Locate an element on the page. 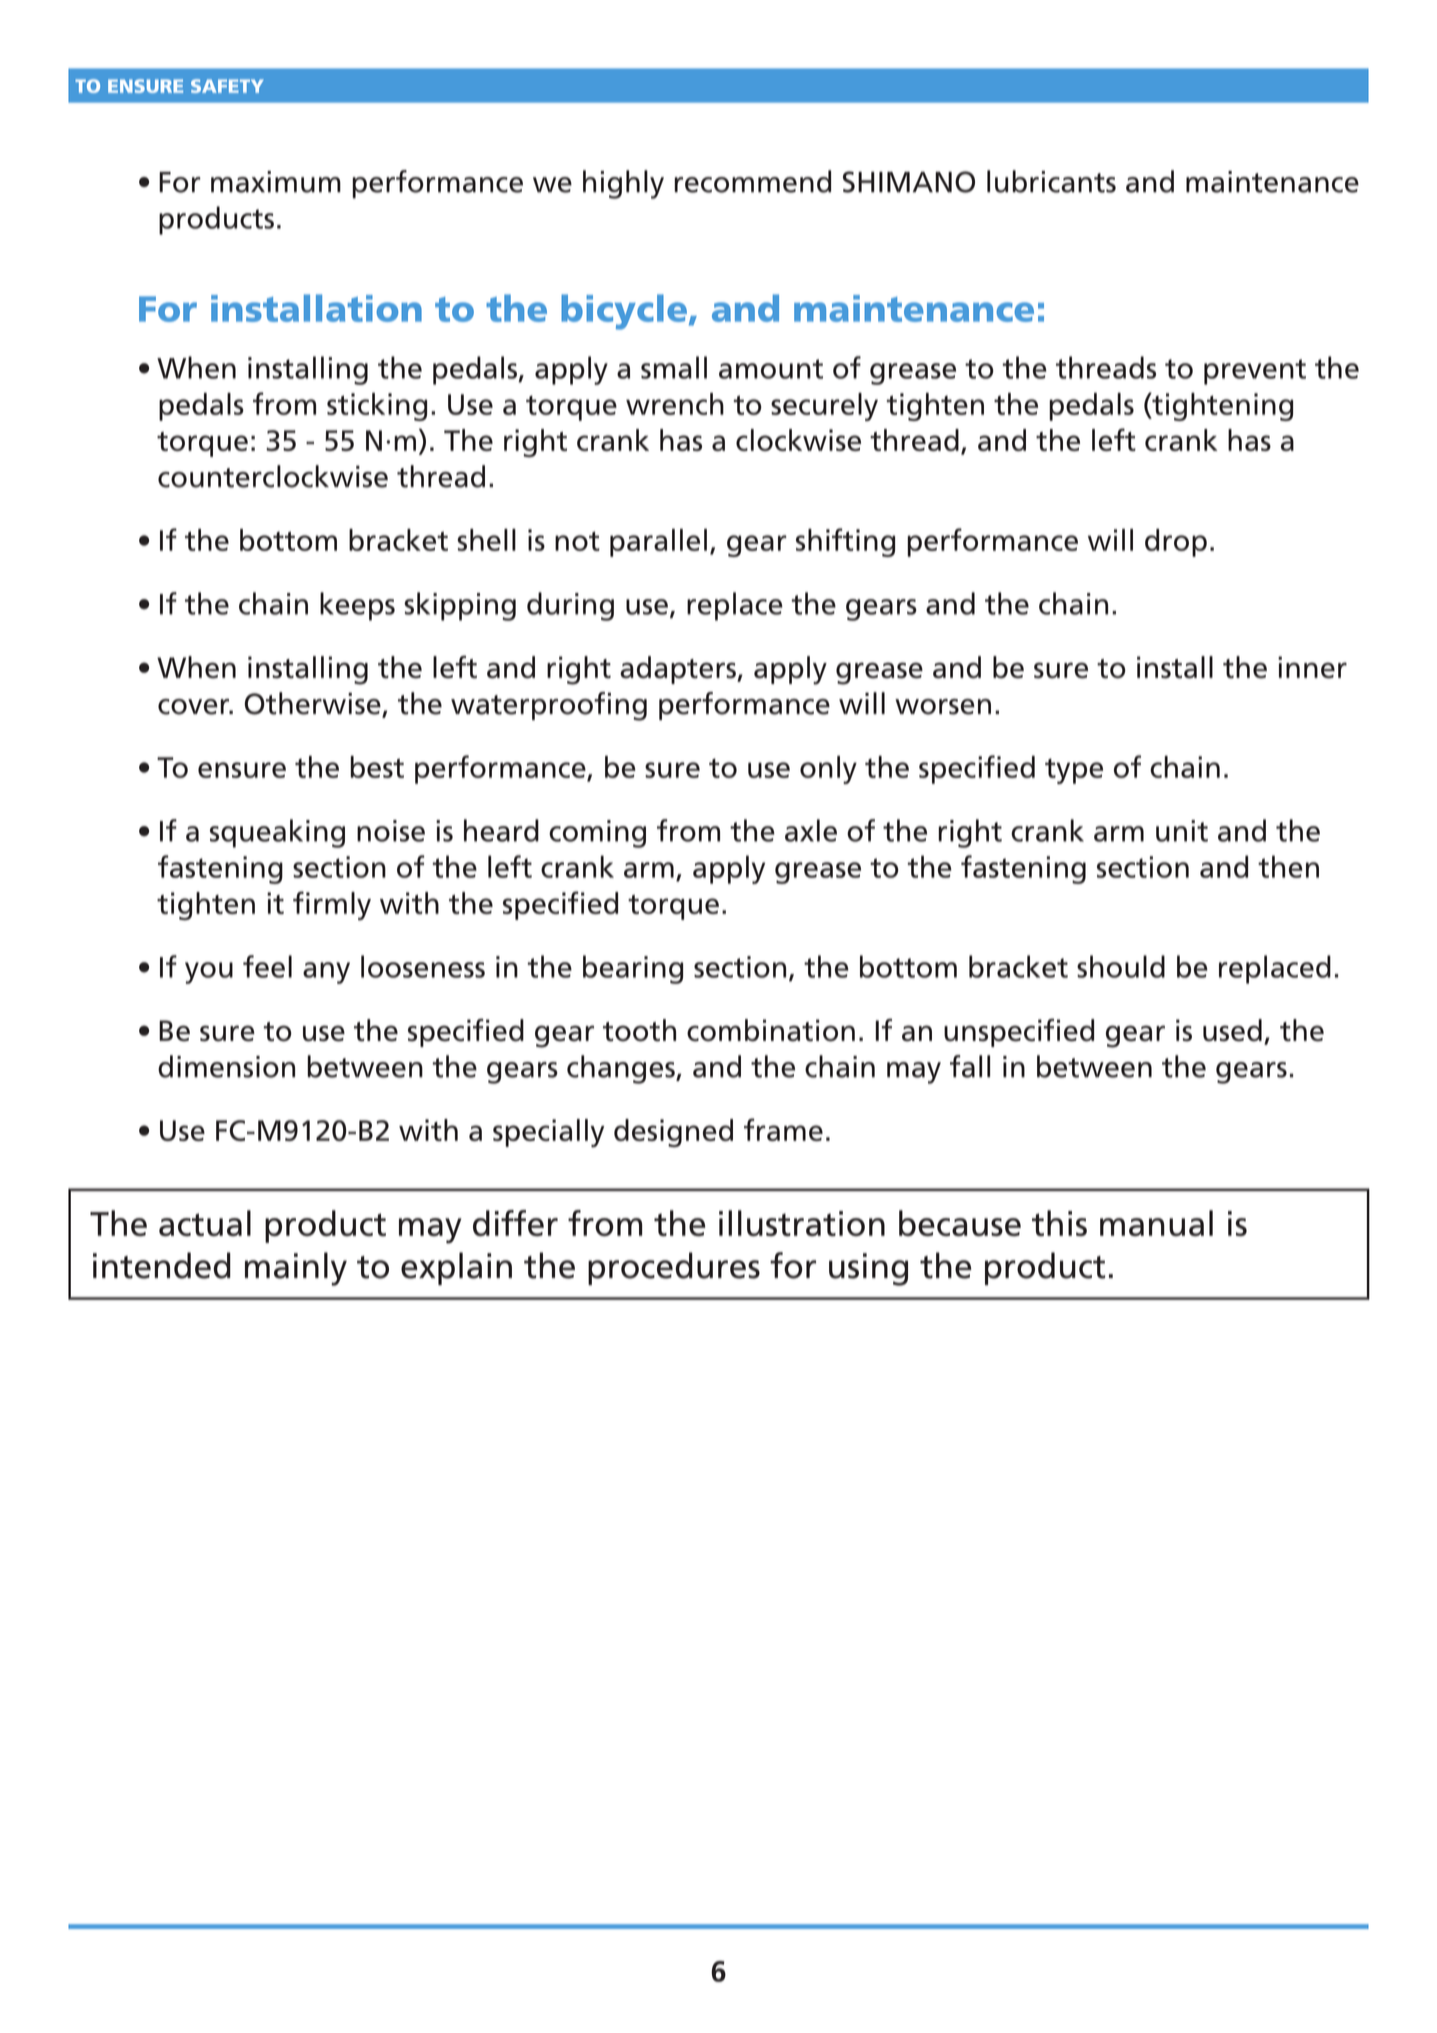 The image size is (1437, 2033). used is located at coordinates (1232, 1030).
